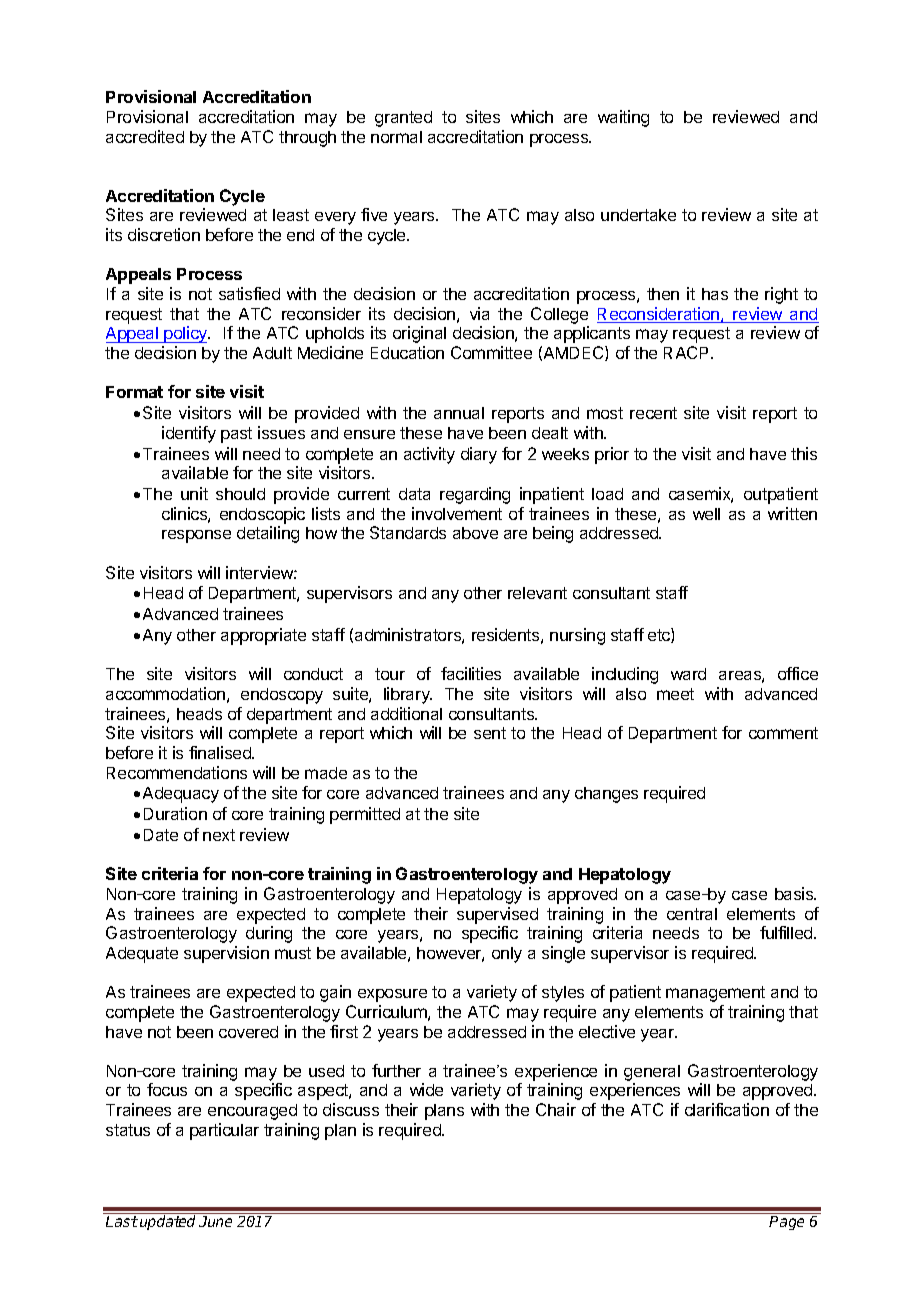 Image resolution: width=924 pixels, height=1308 pixels. What do you see at coordinates (490, 733) in the screenshot?
I see `sent` at bounding box center [490, 733].
